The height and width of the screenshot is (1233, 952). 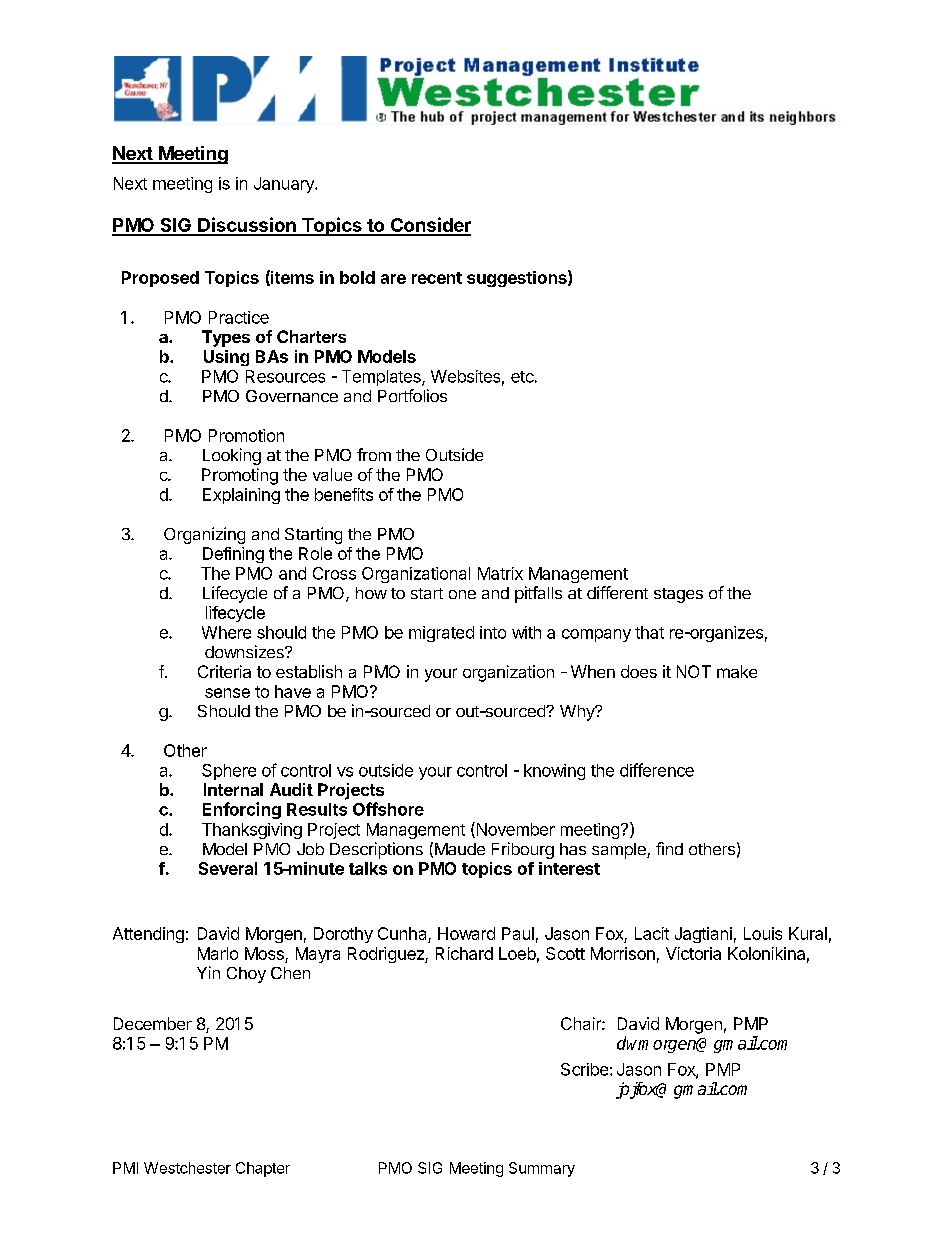 What do you see at coordinates (187, 1168) in the screenshot?
I see `Westchester` at bounding box center [187, 1168].
